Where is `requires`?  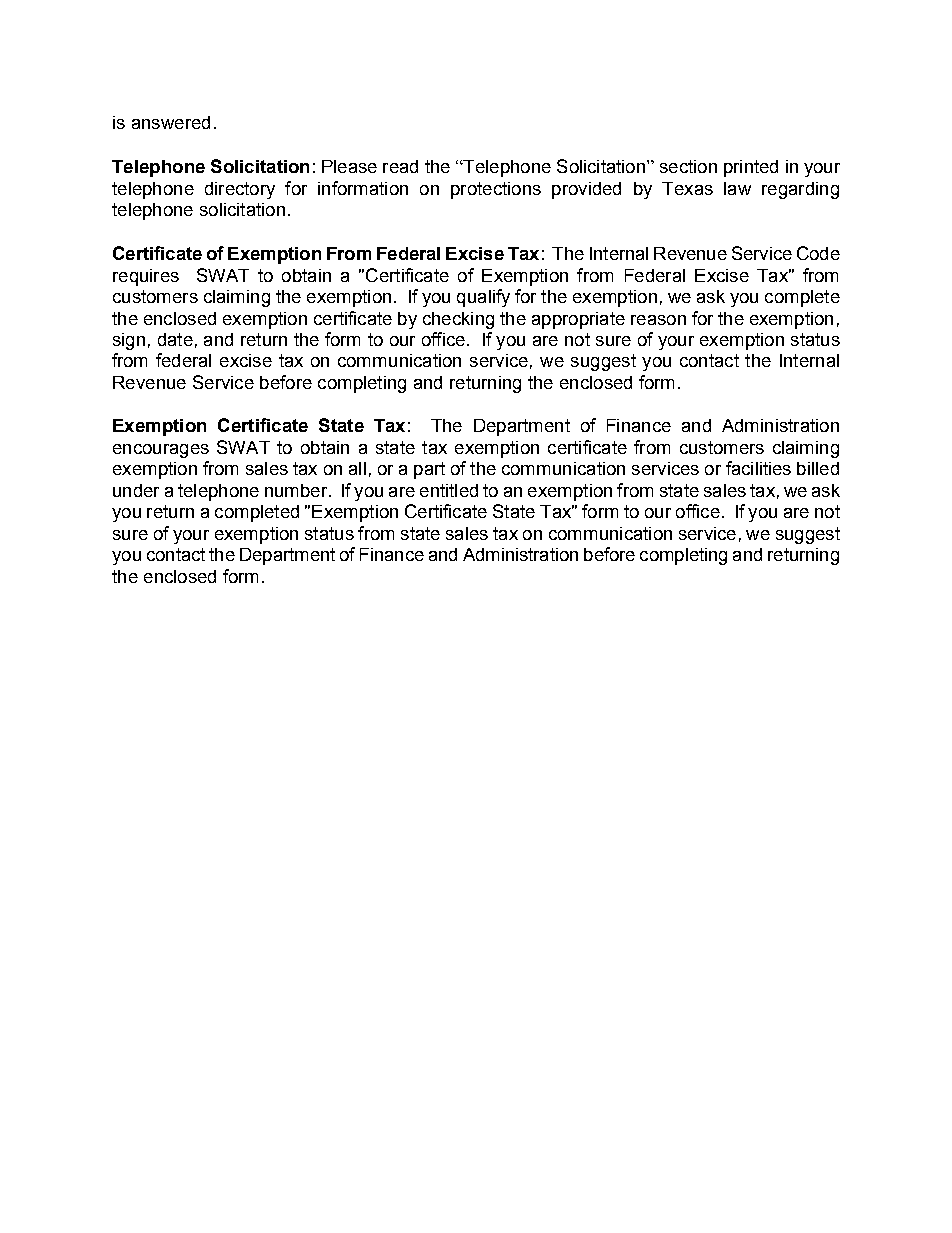 requires is located at coordinates (146, 277).
